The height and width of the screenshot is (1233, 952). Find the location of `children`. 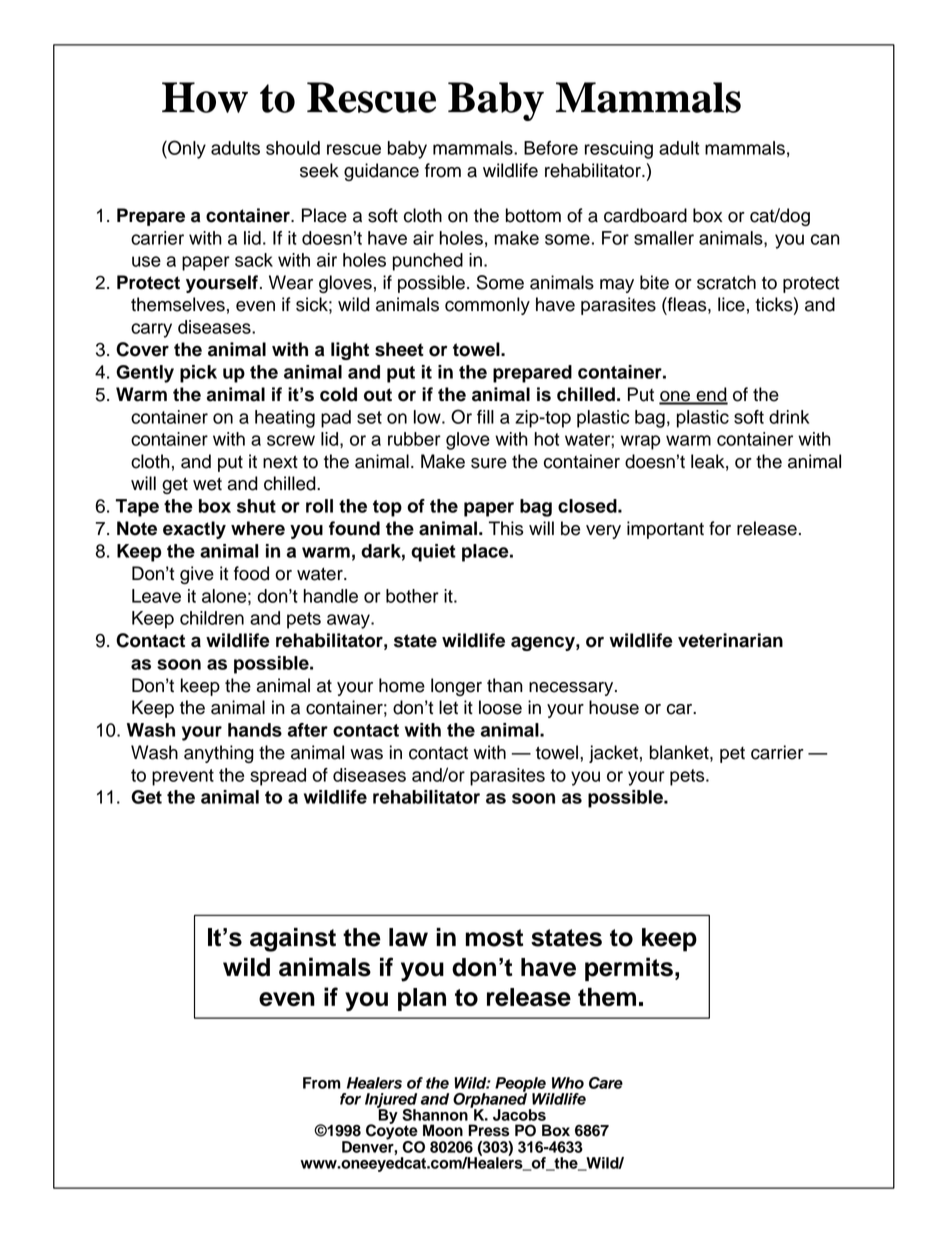

children is located at coordinates (212, 618).
